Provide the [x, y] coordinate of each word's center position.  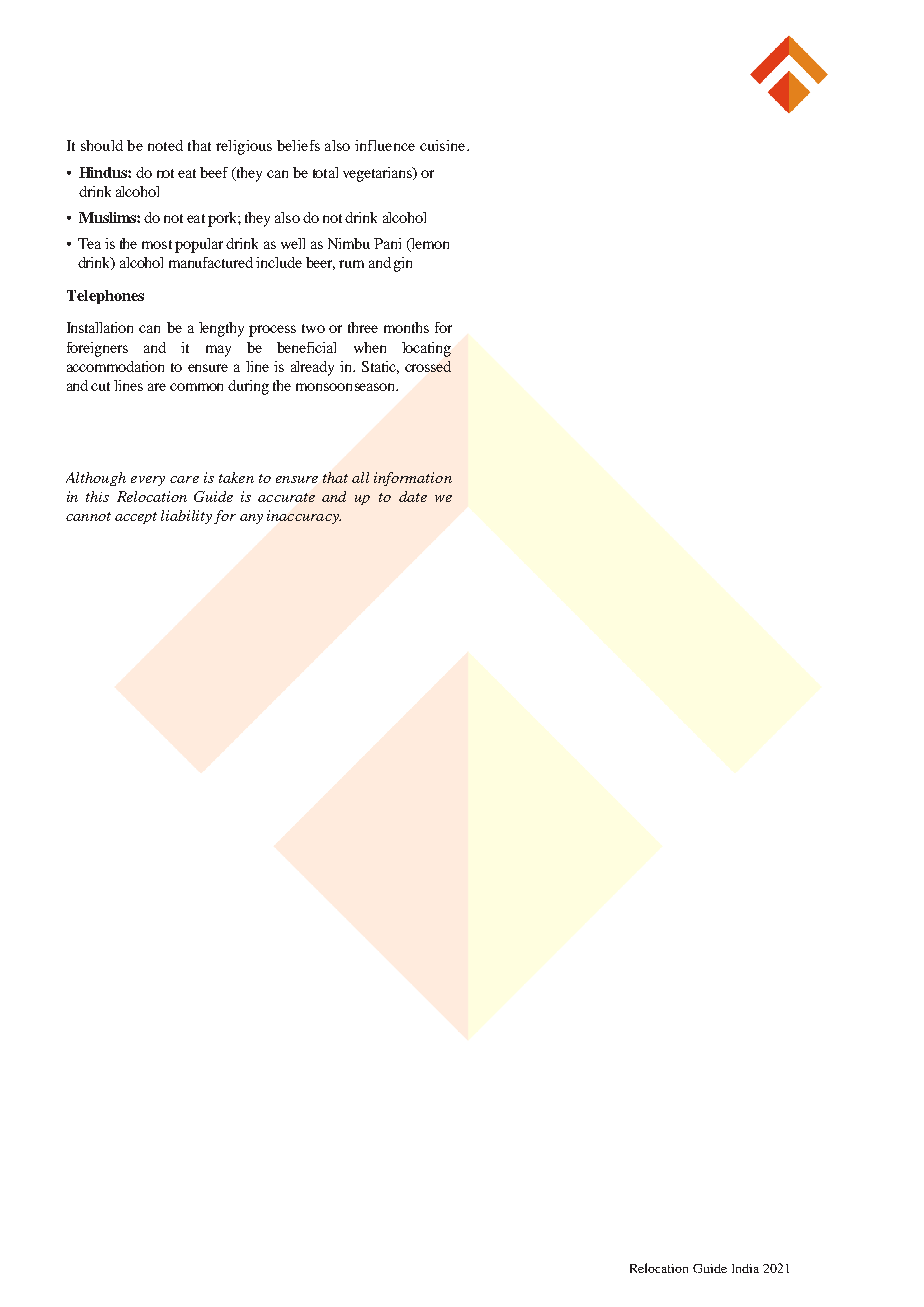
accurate [286, 497]
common [196, 387]
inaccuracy [304, 517]
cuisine [444, 145]
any [251, 519]
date [413, 496]
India [745, 1268]
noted [165, 145]
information [413, 479]
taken [236, 477]
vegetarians [379, 174]
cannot [88, 516]
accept [136, 518]
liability [186, 517]
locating [426, 349]
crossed [428, 366]
